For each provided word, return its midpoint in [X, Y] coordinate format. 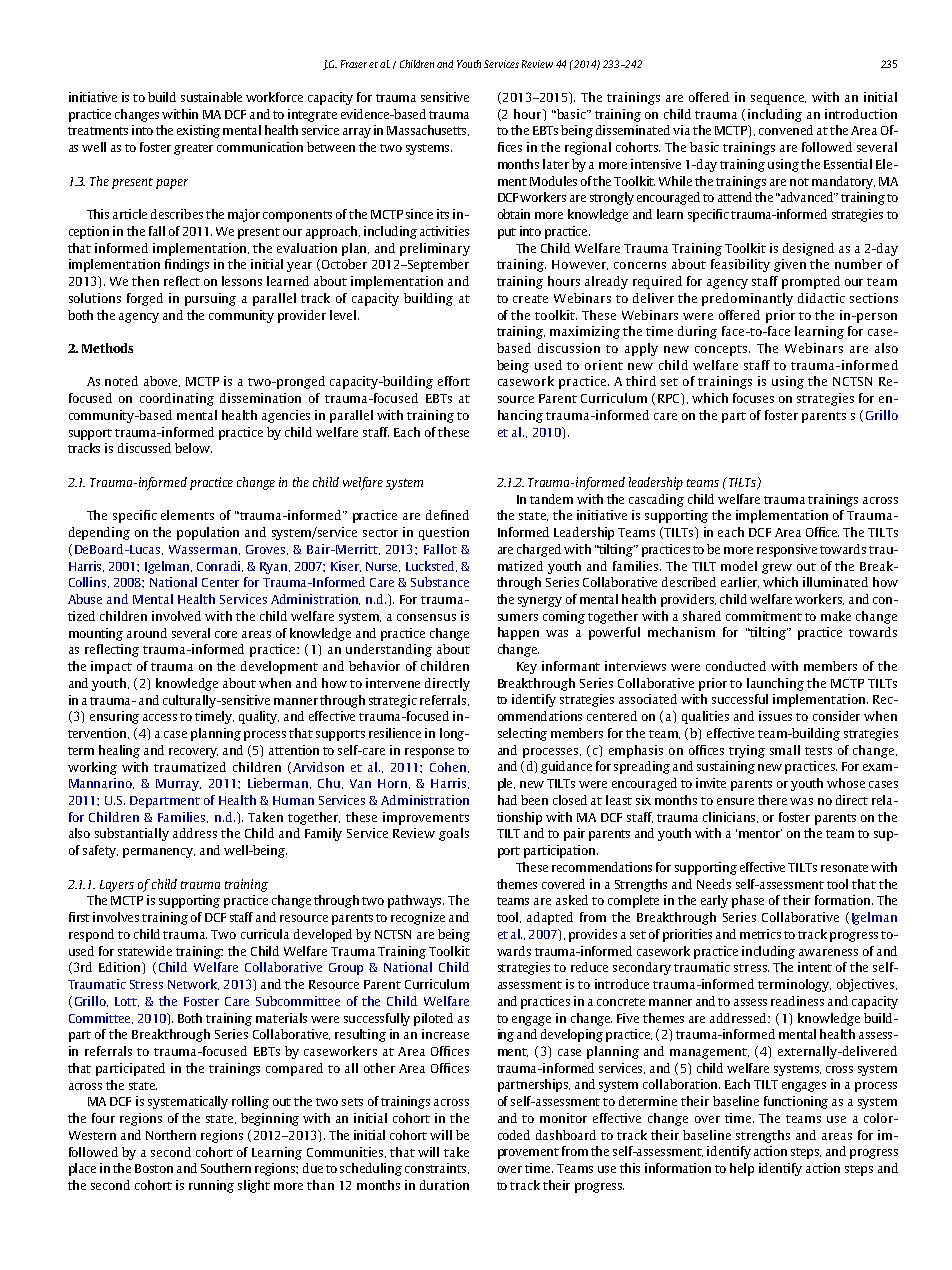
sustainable [211, 97]
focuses [753, 398]
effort [454, 381]
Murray [178, 785]
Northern [171, 1135]
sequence [778, 100]
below [193, 448]
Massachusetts [428, 130]
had [507, 800]
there [772, 800]
